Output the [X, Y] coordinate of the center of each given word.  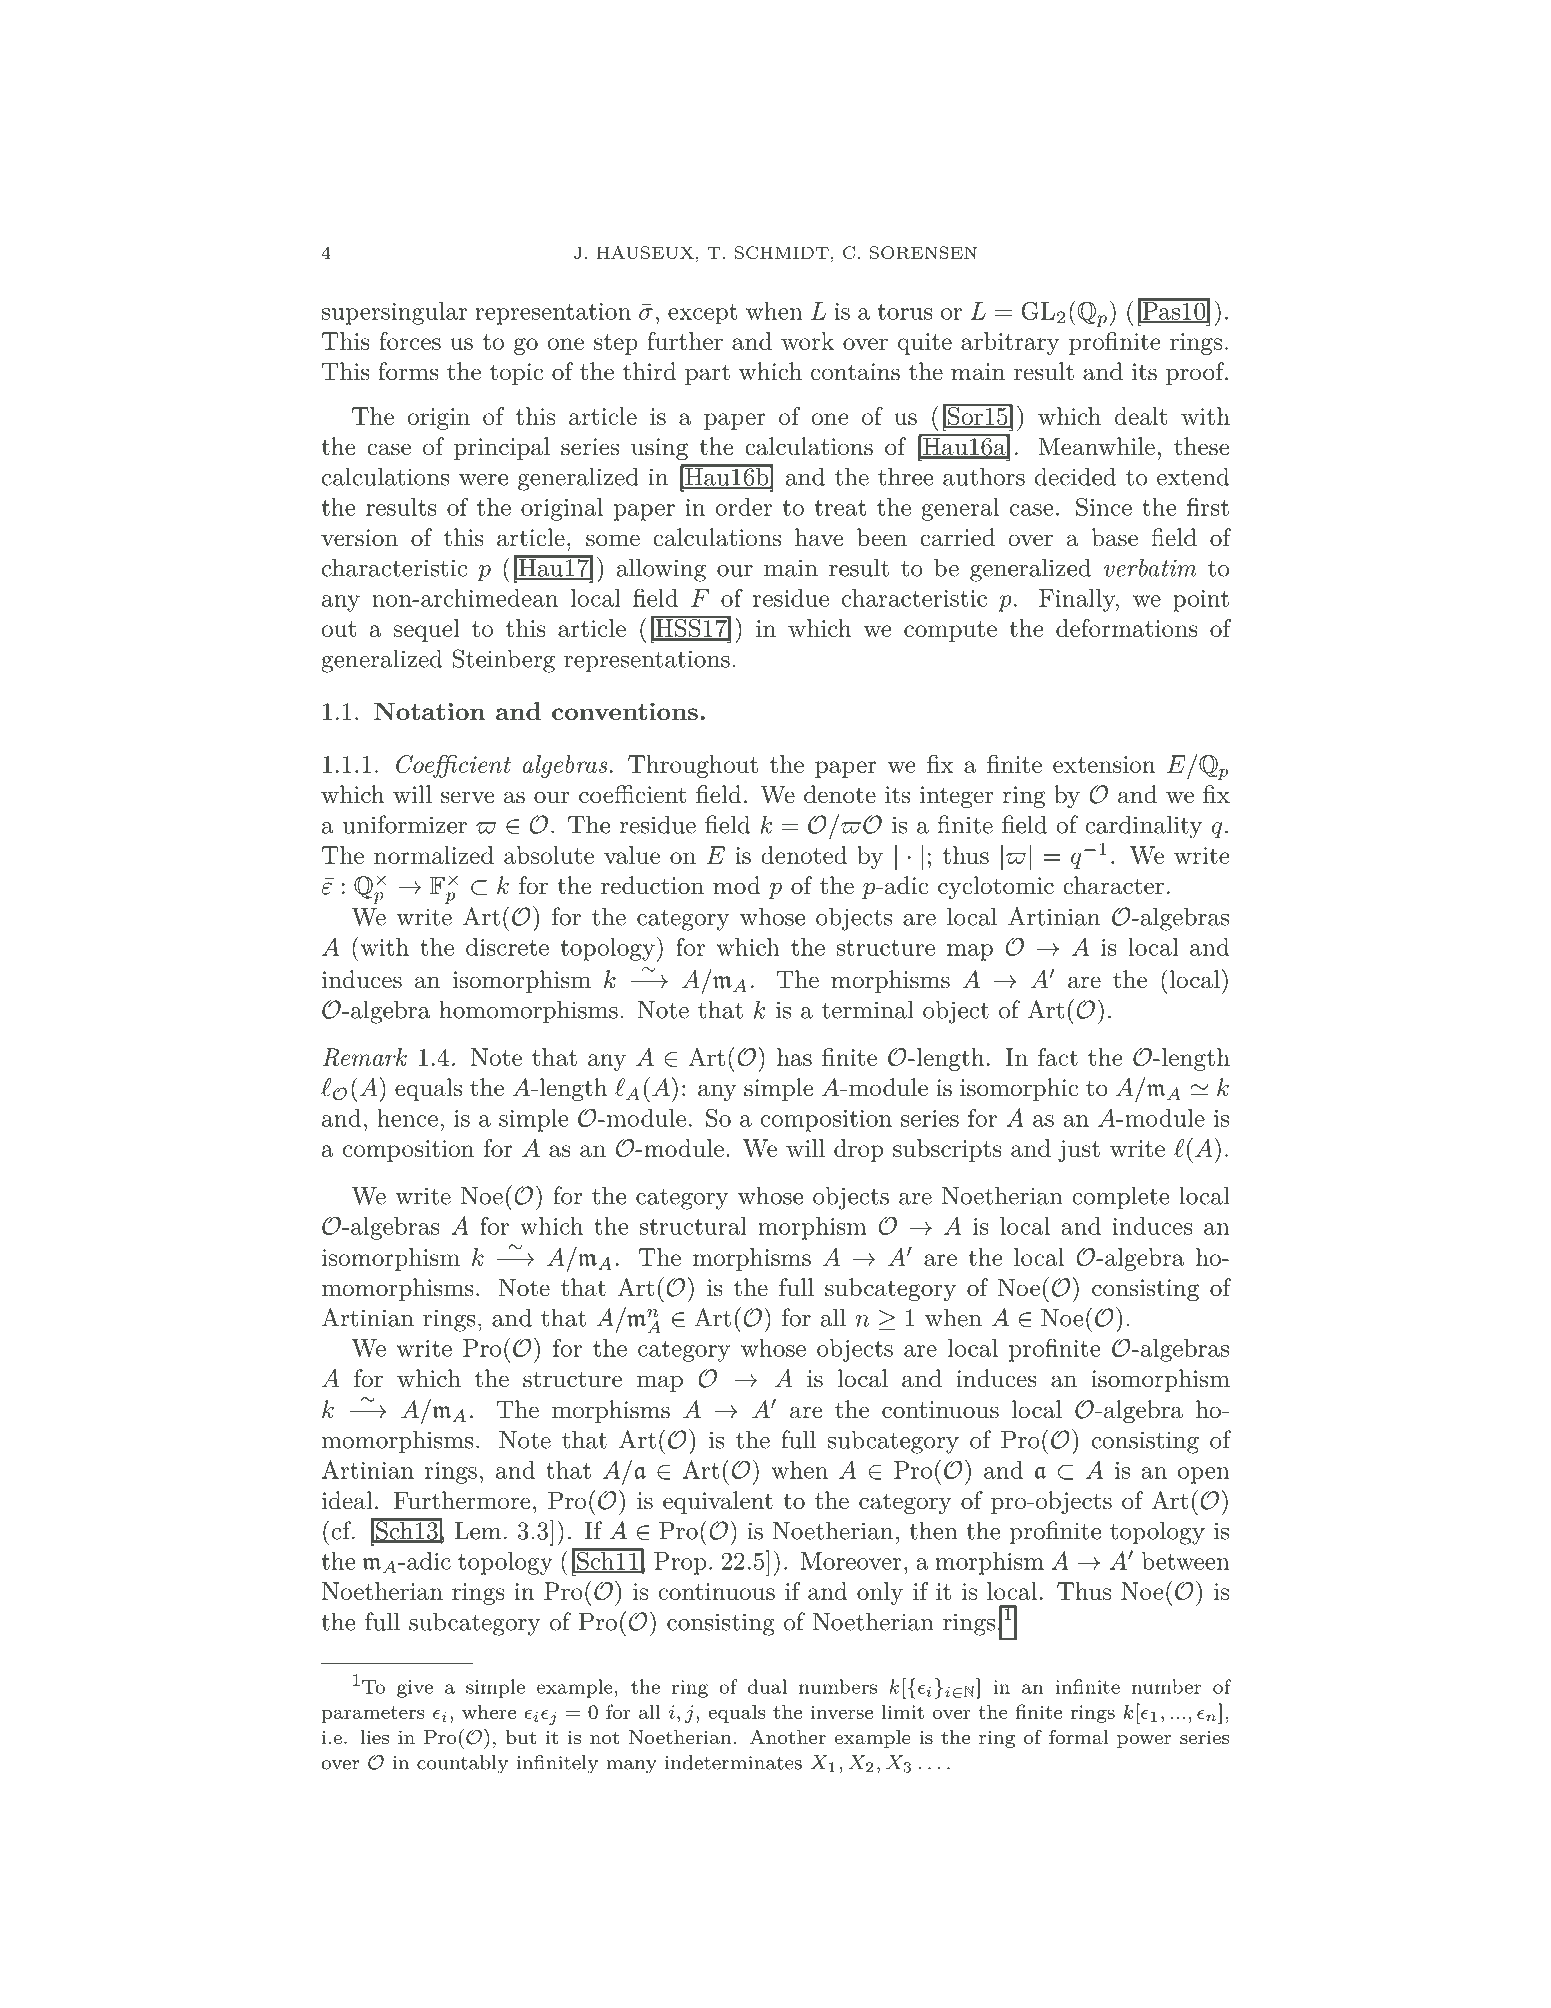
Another [788, 1736]
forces [410, 341]
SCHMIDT [782, 252]
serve [467, 797]
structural [693, 1226]
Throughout [693, 766]
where [489, 1711]
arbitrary [1010, 343]
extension [1104, 764]
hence [407, 1118]
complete [1120, 1197]
